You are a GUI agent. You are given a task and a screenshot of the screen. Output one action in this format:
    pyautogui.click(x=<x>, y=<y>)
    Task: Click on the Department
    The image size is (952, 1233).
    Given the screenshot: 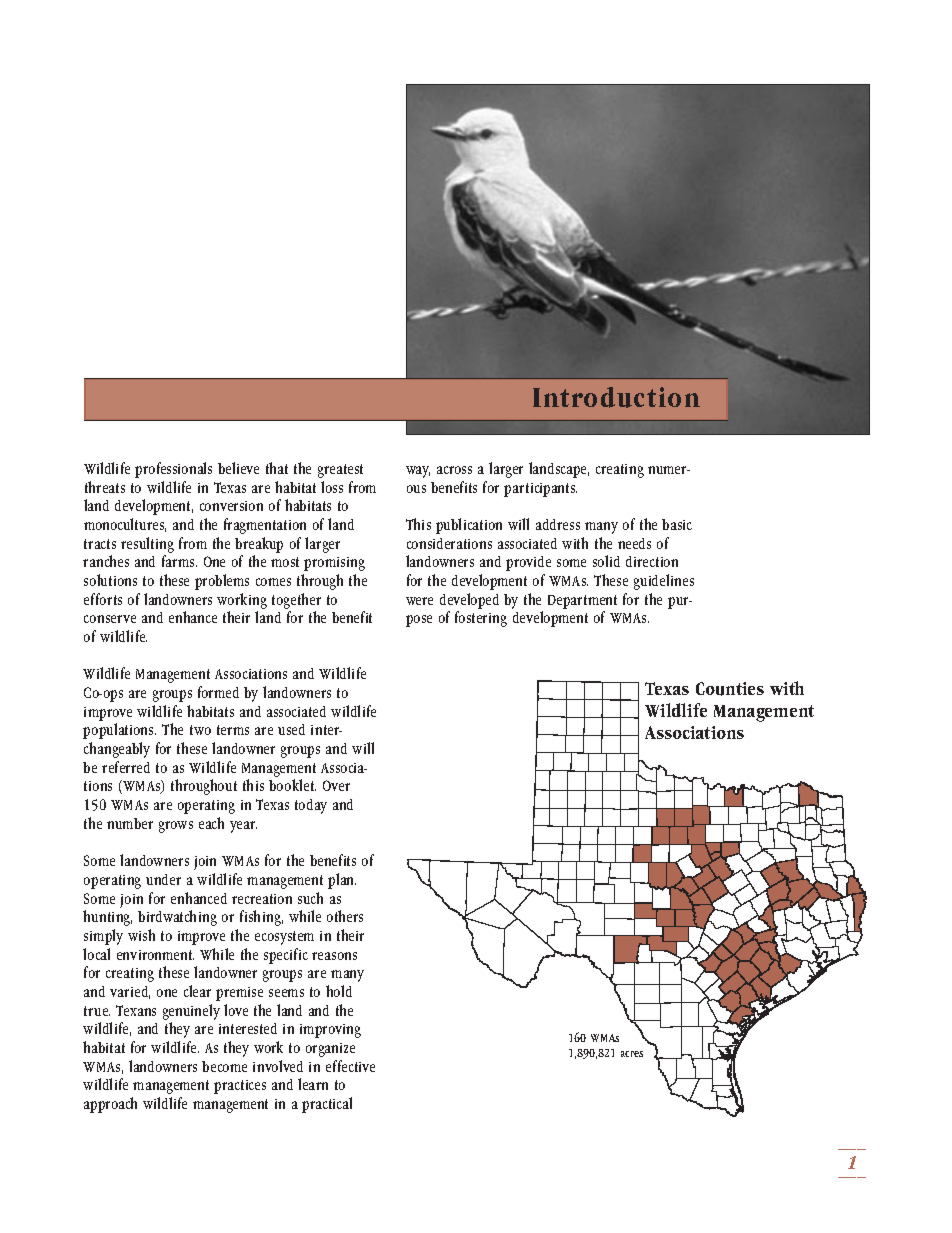 What is the action you would take?
    pyautogui.click(x=582, y=602)
